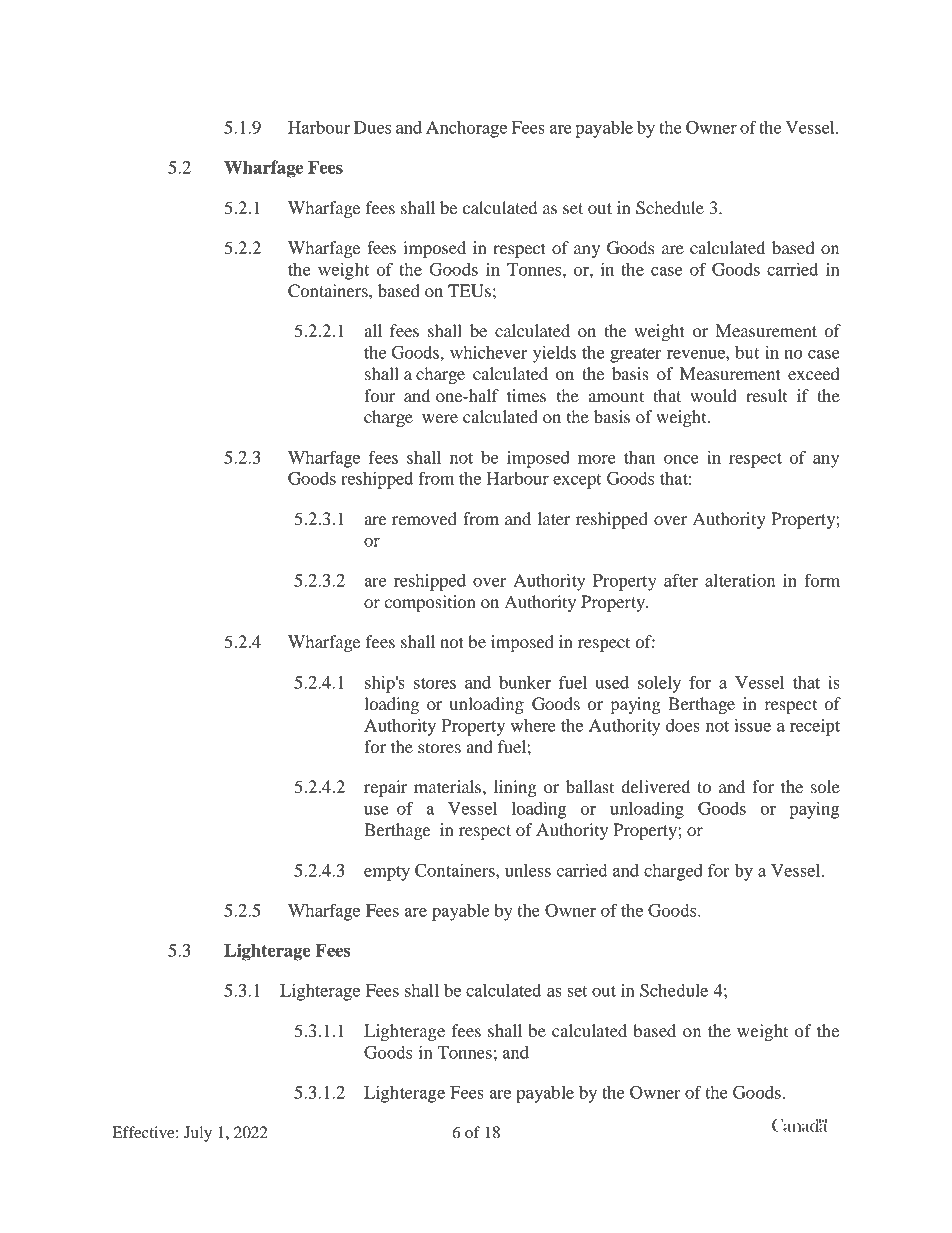  What do you see at coordinates (386, 788) in the screenshot?
I see `repair` at bounding box center [386, 788].
